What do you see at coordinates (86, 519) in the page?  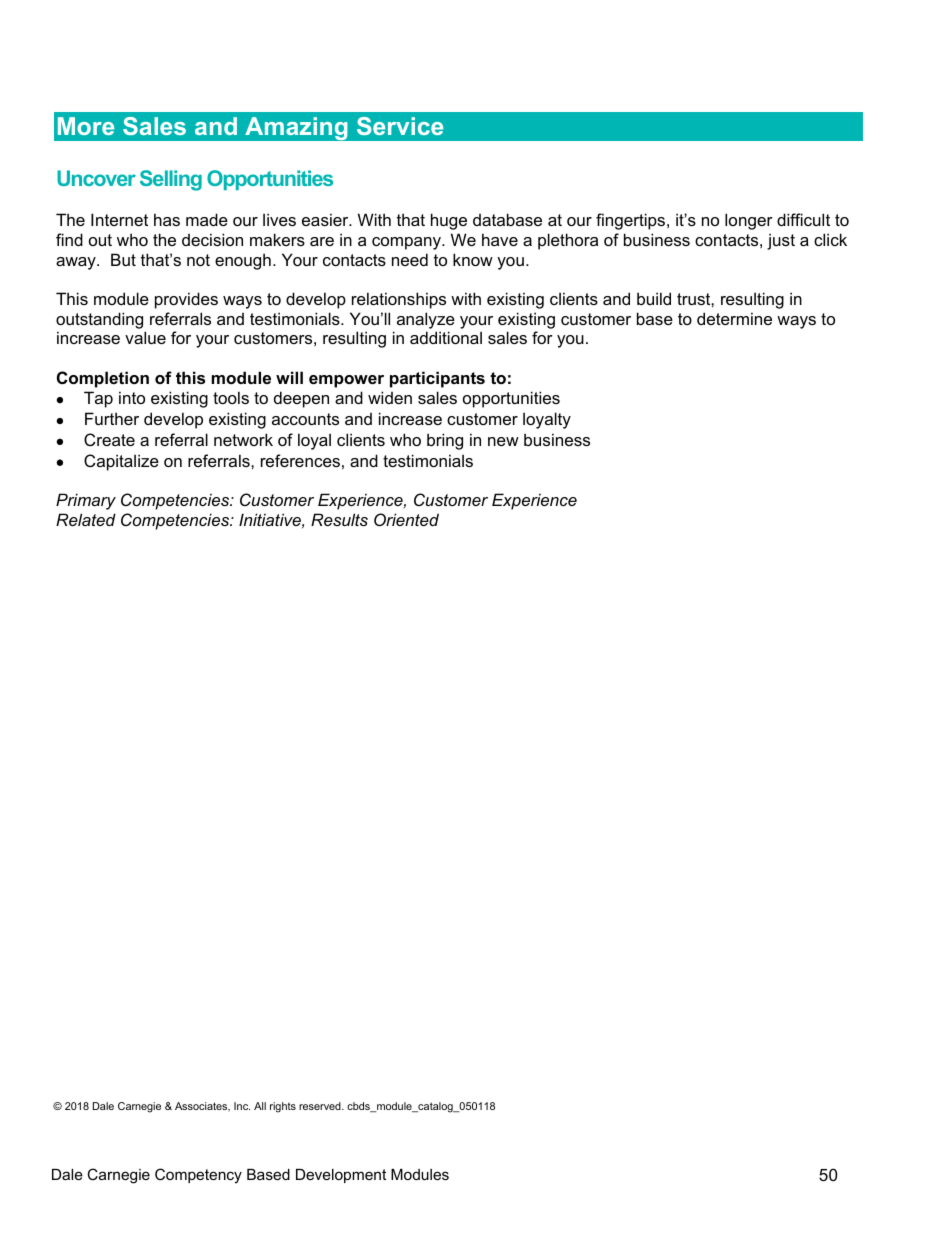 I see `Related` at bounding box center [86, 519].
